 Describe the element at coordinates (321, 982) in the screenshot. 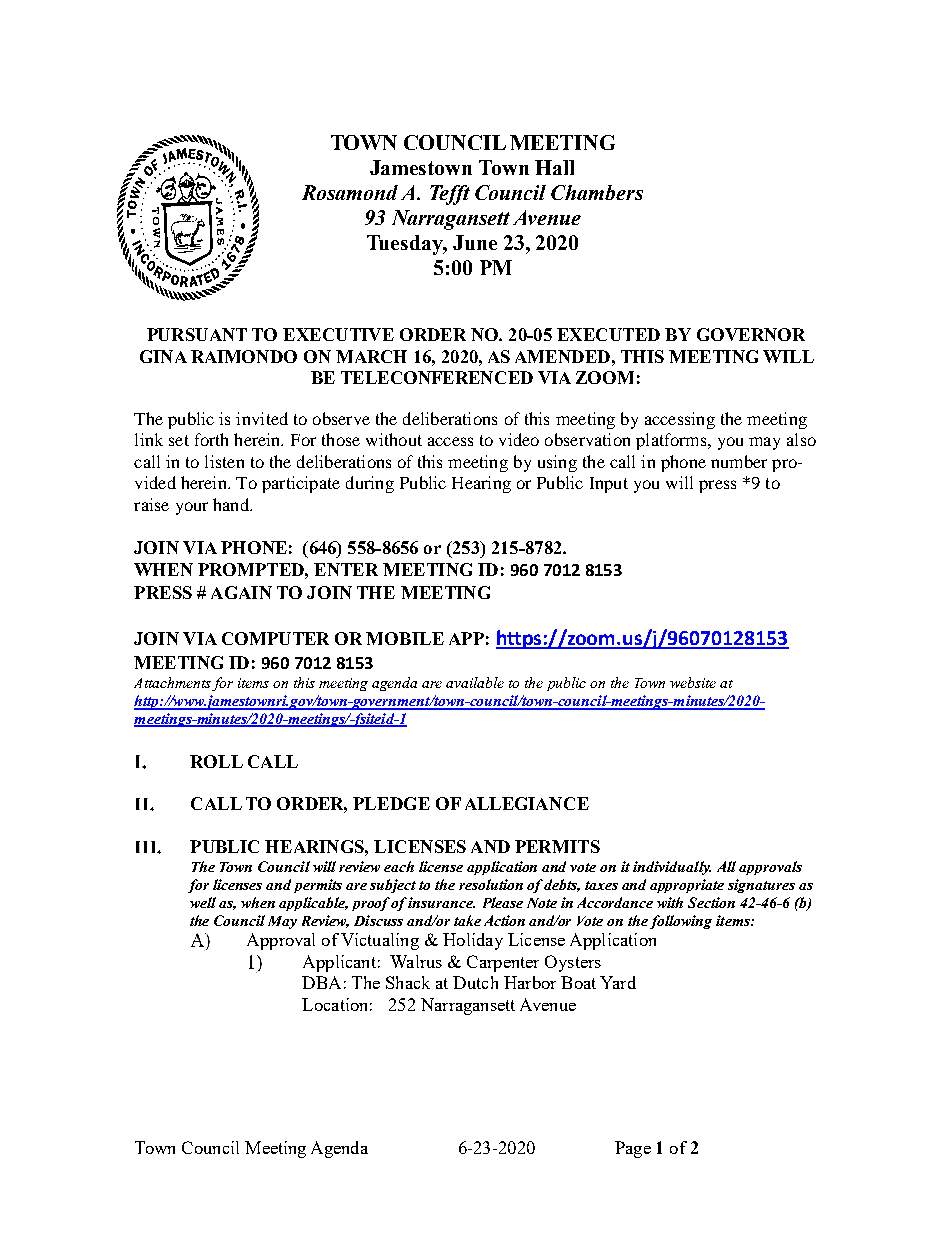

I see `DBA` at that location.
